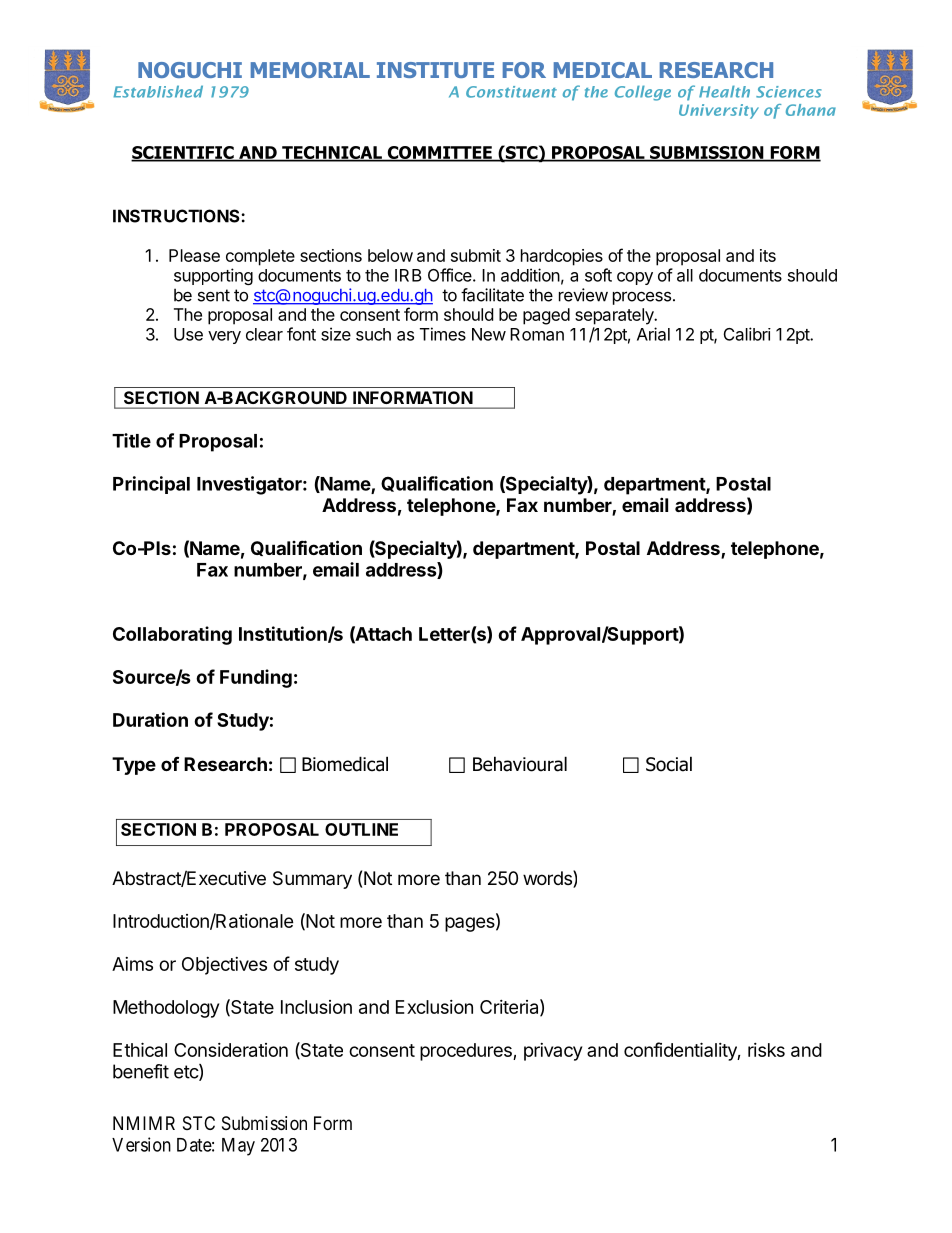  I want to click on Established, so click(158, 91).
